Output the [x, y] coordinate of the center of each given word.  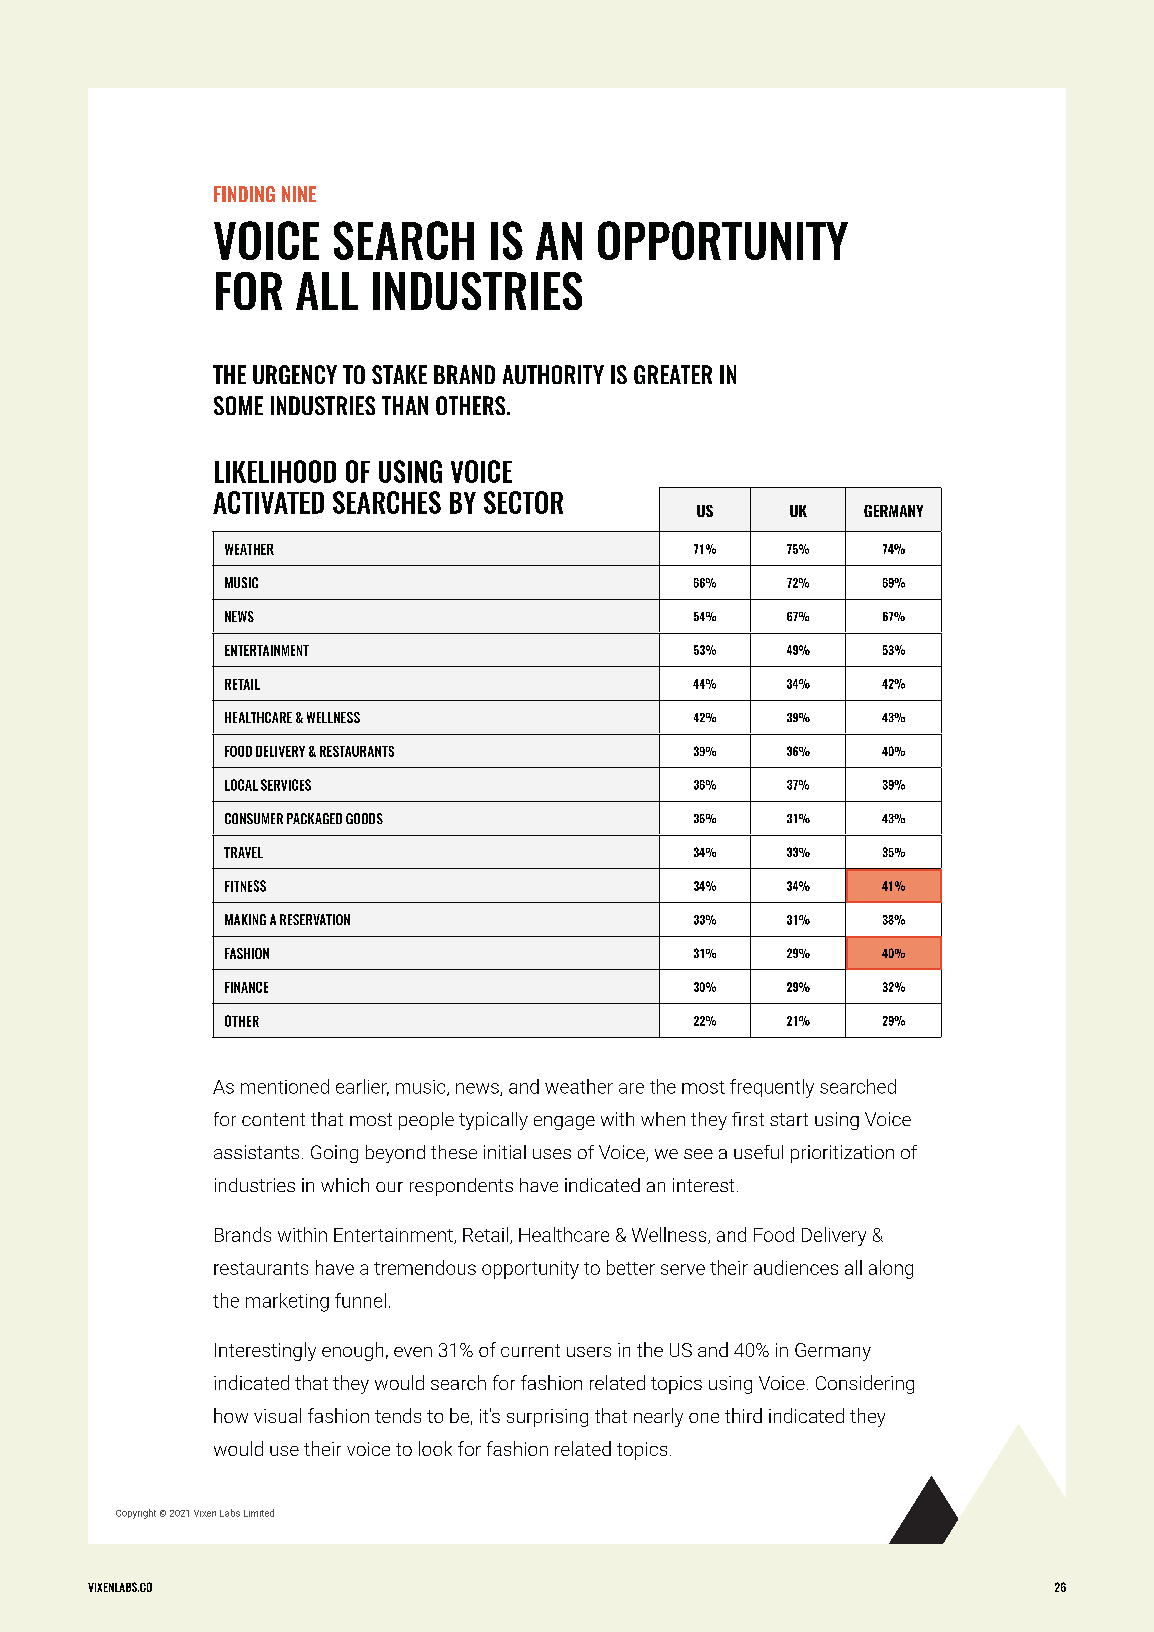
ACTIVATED [268, 502]
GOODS [364, 818]
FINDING [244, 194]
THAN [405, 405]
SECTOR [523, 502]
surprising [547, 1418]
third [743, 1415]
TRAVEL [243, 852]
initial [505, 1152]
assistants [256, 1152]
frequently [772, 1088]
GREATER [673, 374]
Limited [259, 1513]
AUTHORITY [553, 374]
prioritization [842, 1154]
